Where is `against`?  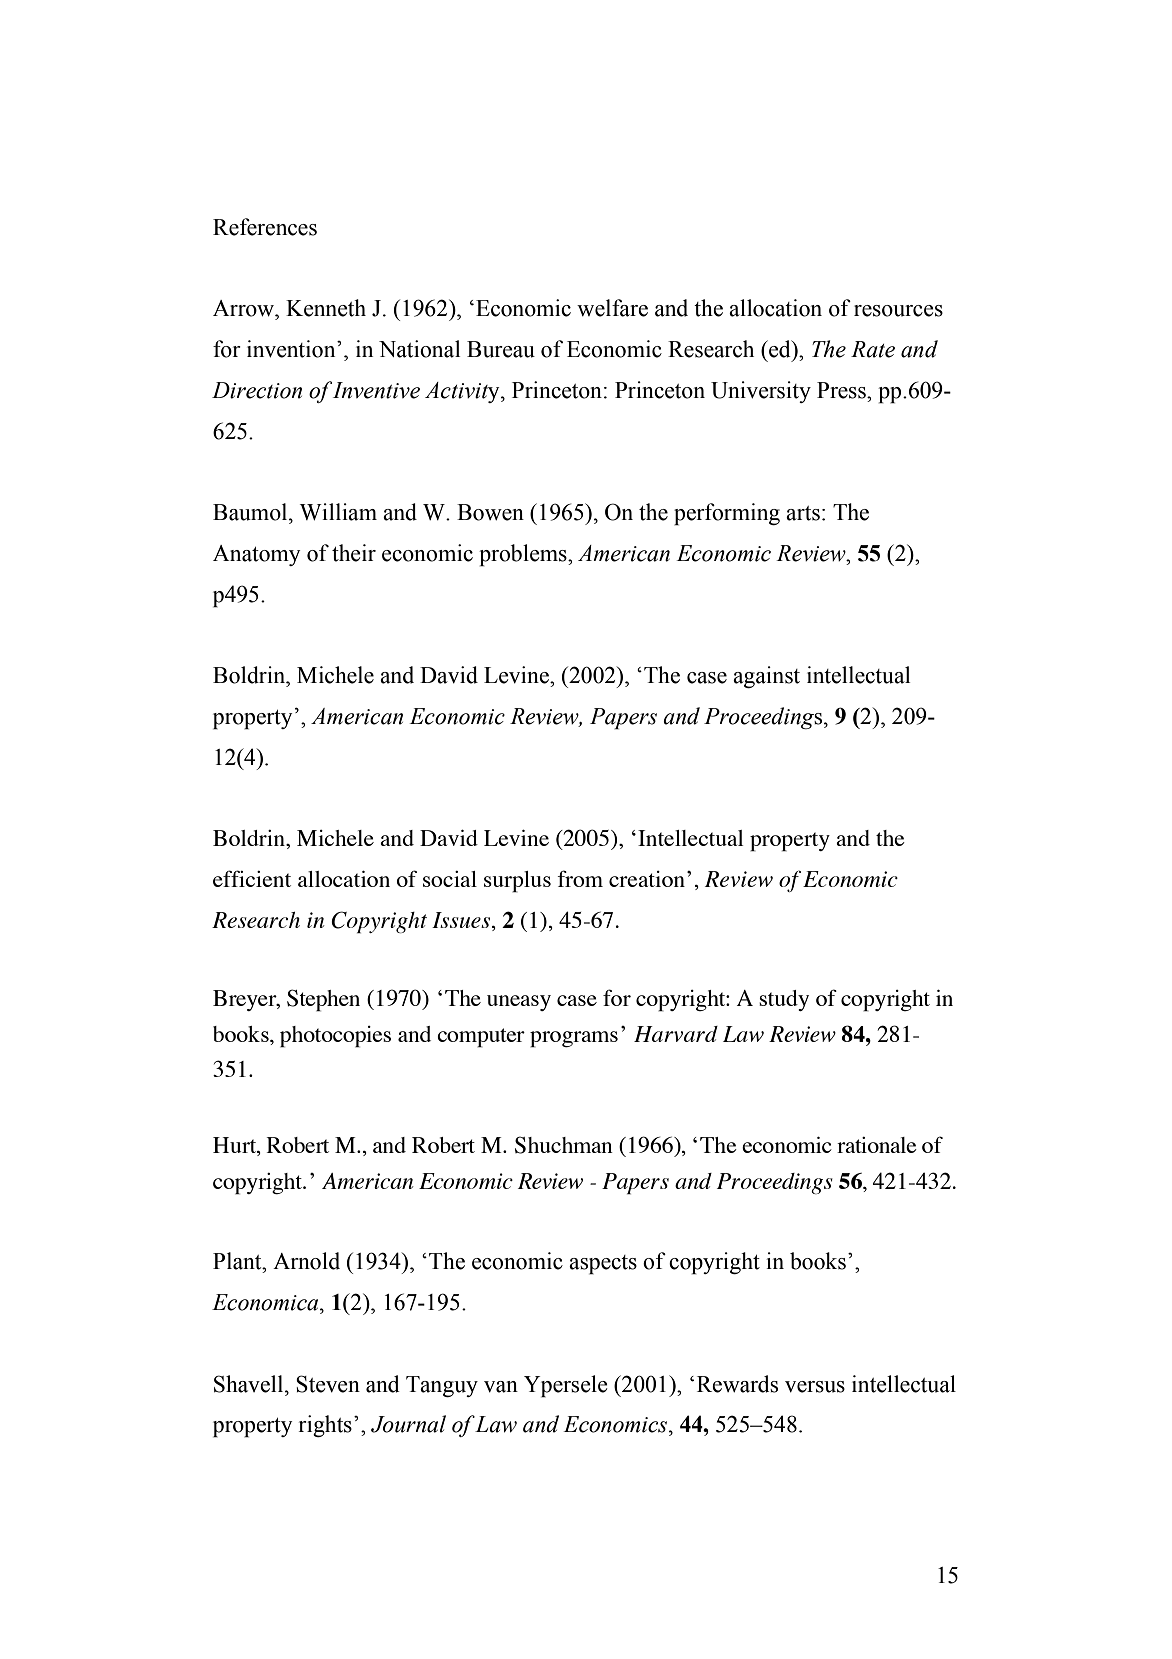 against is located at coordinates (766, 677).
